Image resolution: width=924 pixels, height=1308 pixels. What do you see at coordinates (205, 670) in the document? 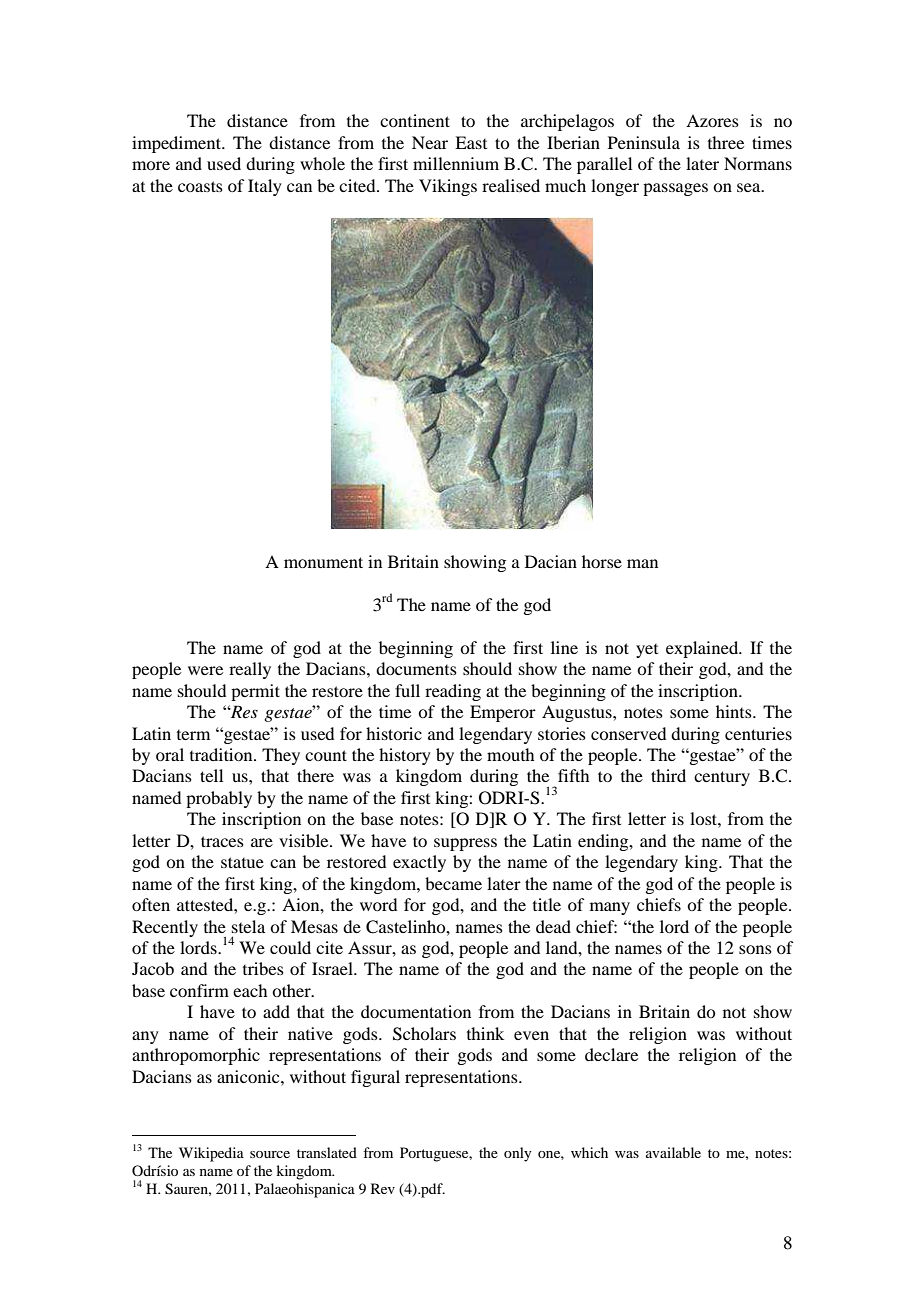
I see `were` at bounding box center [205, 670].
